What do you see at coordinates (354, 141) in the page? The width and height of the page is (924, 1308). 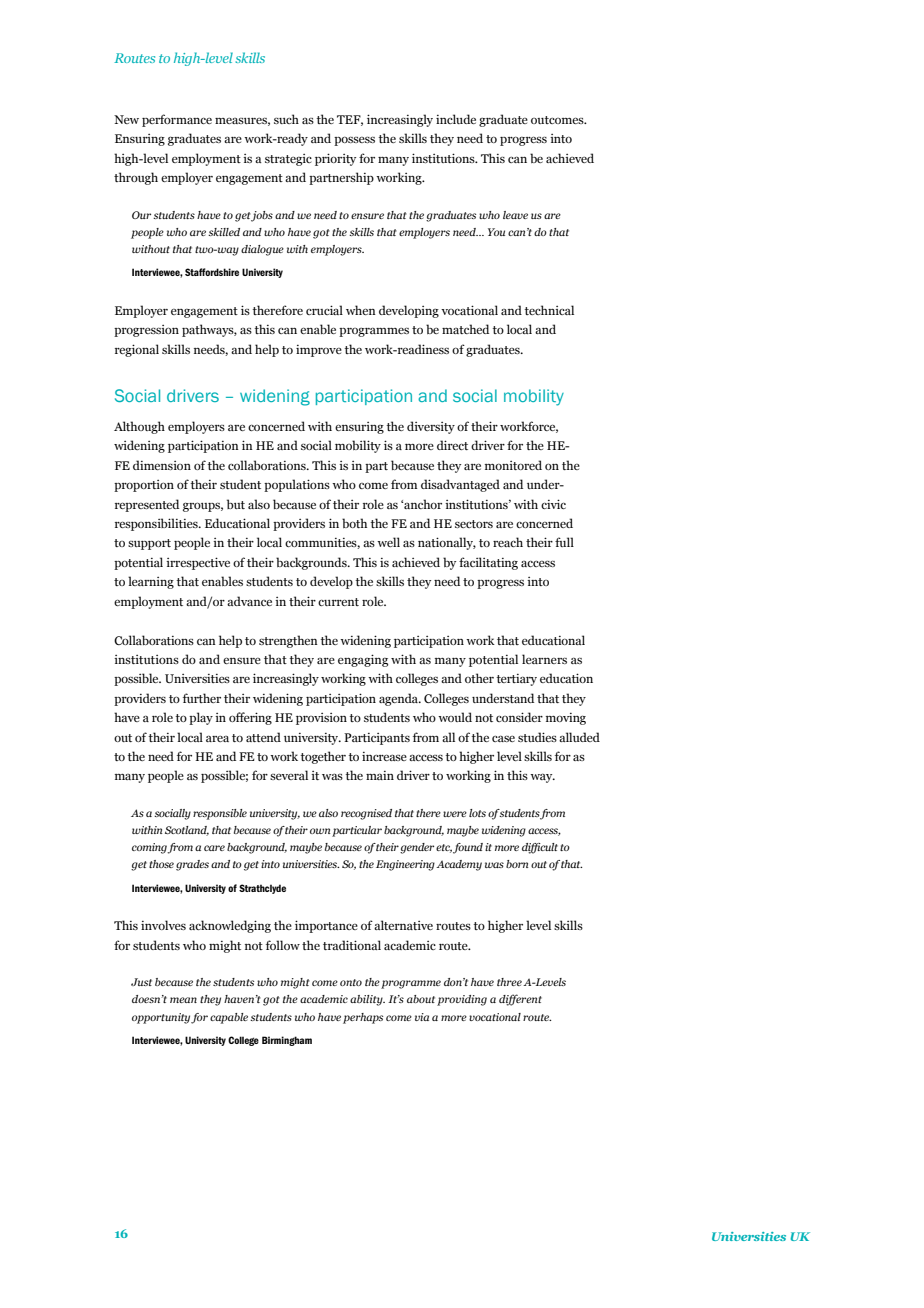 I see `possess` at bounding box center [354, 141].
